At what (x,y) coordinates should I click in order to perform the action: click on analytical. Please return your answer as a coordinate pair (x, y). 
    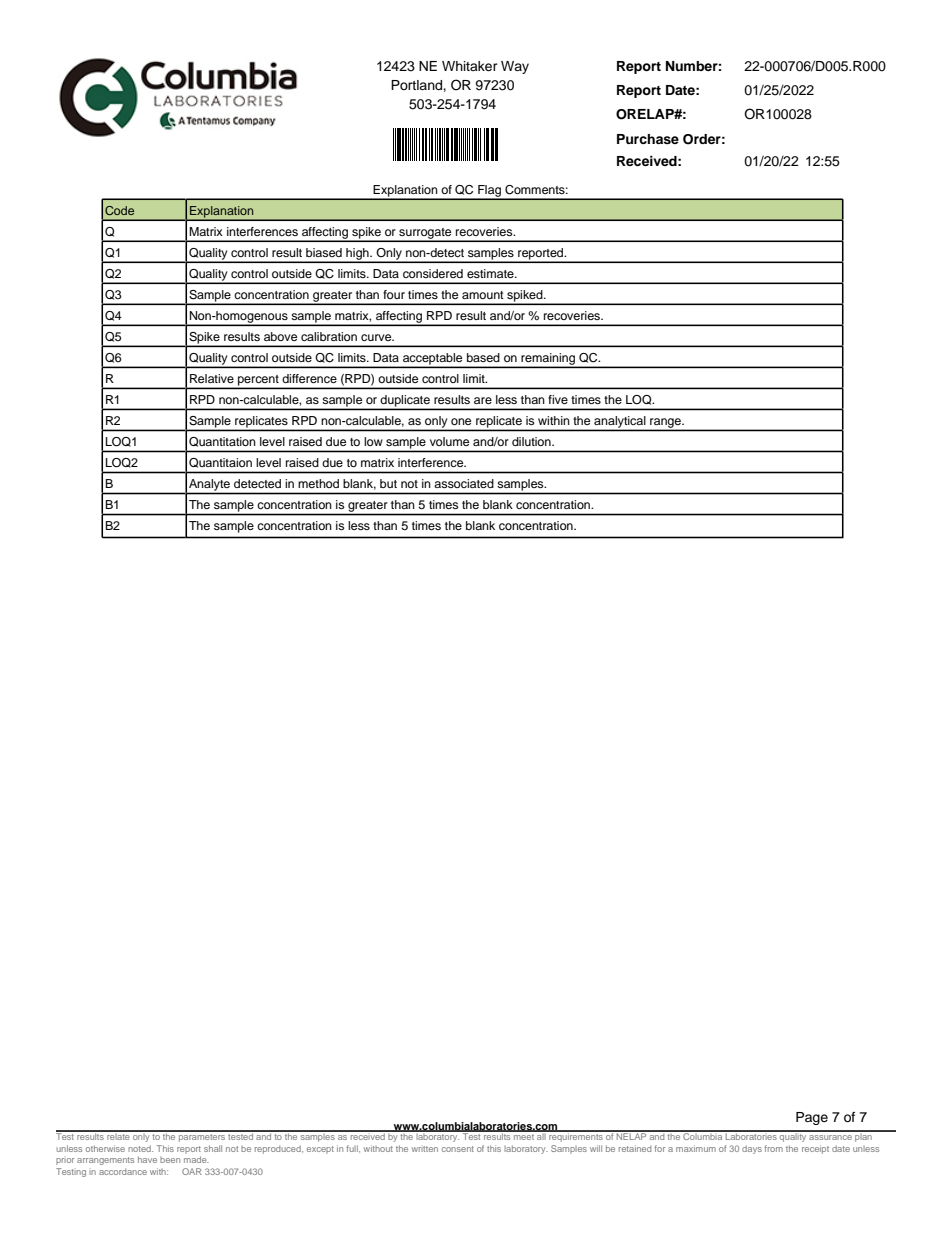
    Looking at the image, I should click on (620, 423).
